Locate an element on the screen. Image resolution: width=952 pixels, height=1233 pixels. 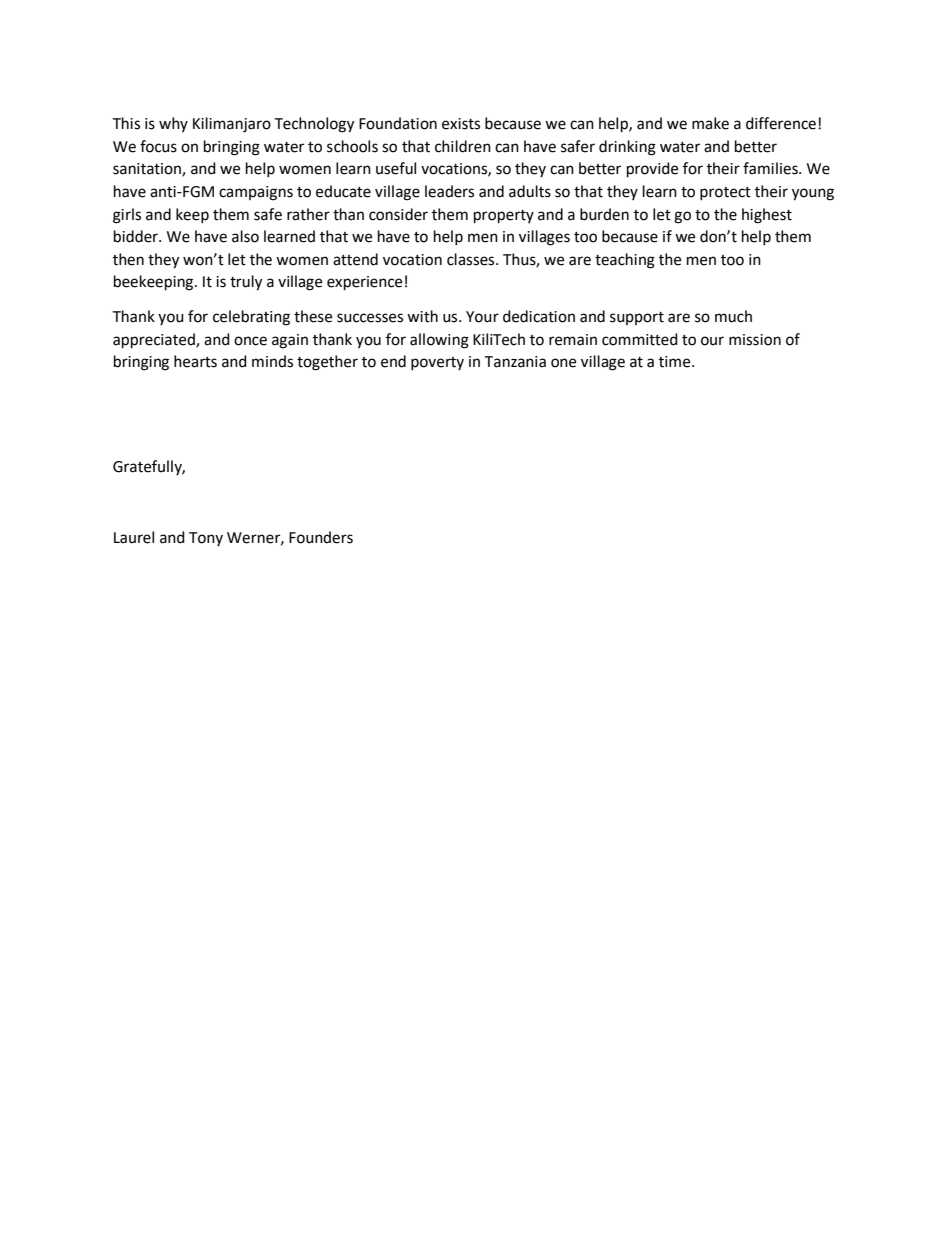
Kilimanjaro is located at coordinates (232, 125).
